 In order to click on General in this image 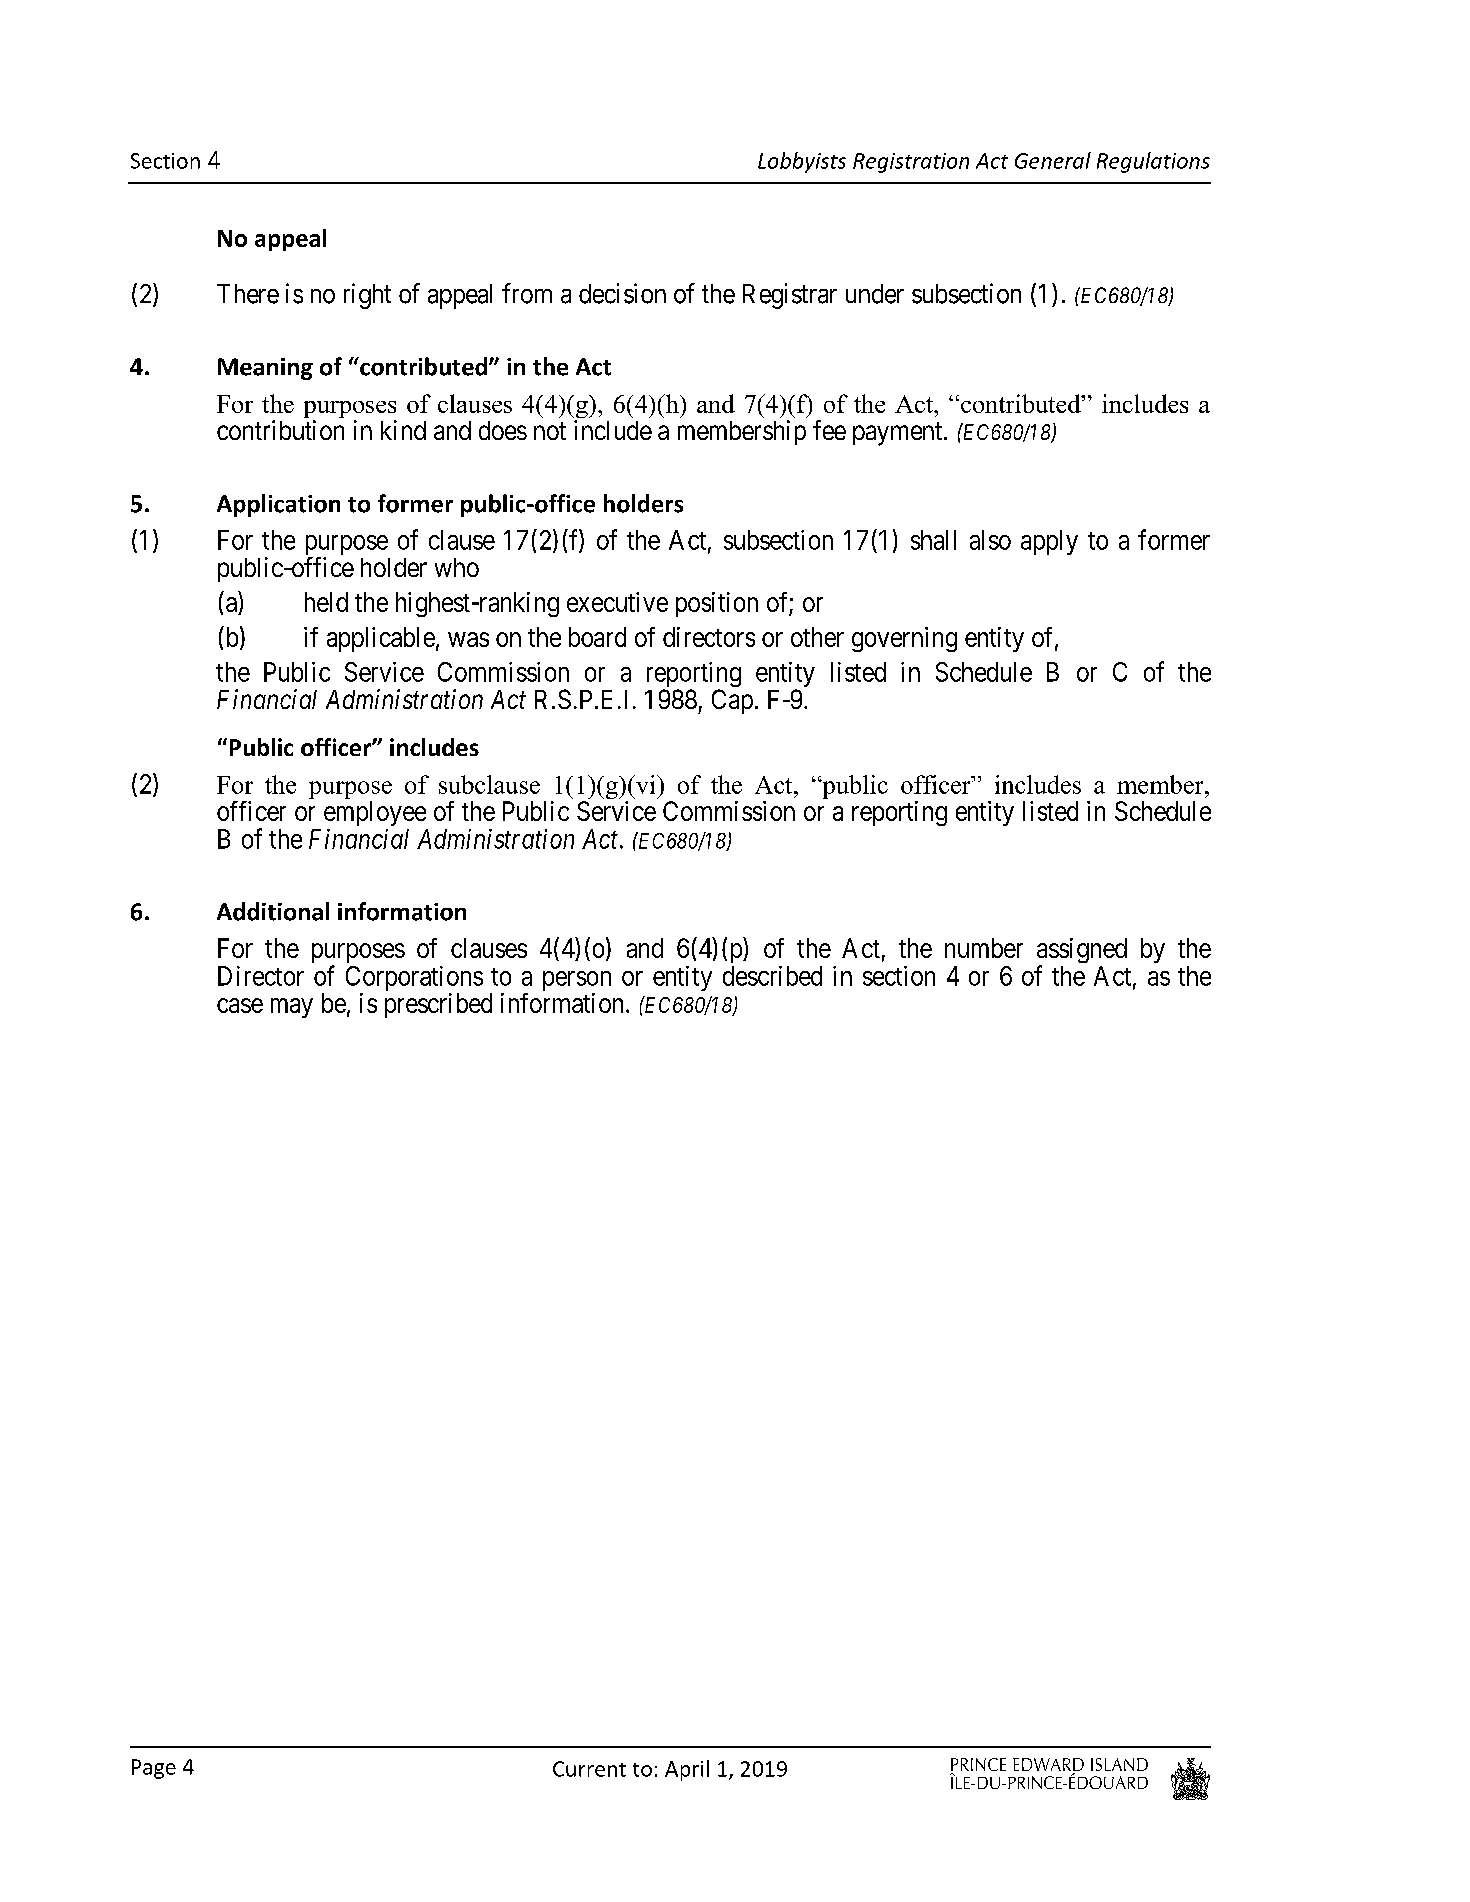, I will do `click(1053, 160)`.
